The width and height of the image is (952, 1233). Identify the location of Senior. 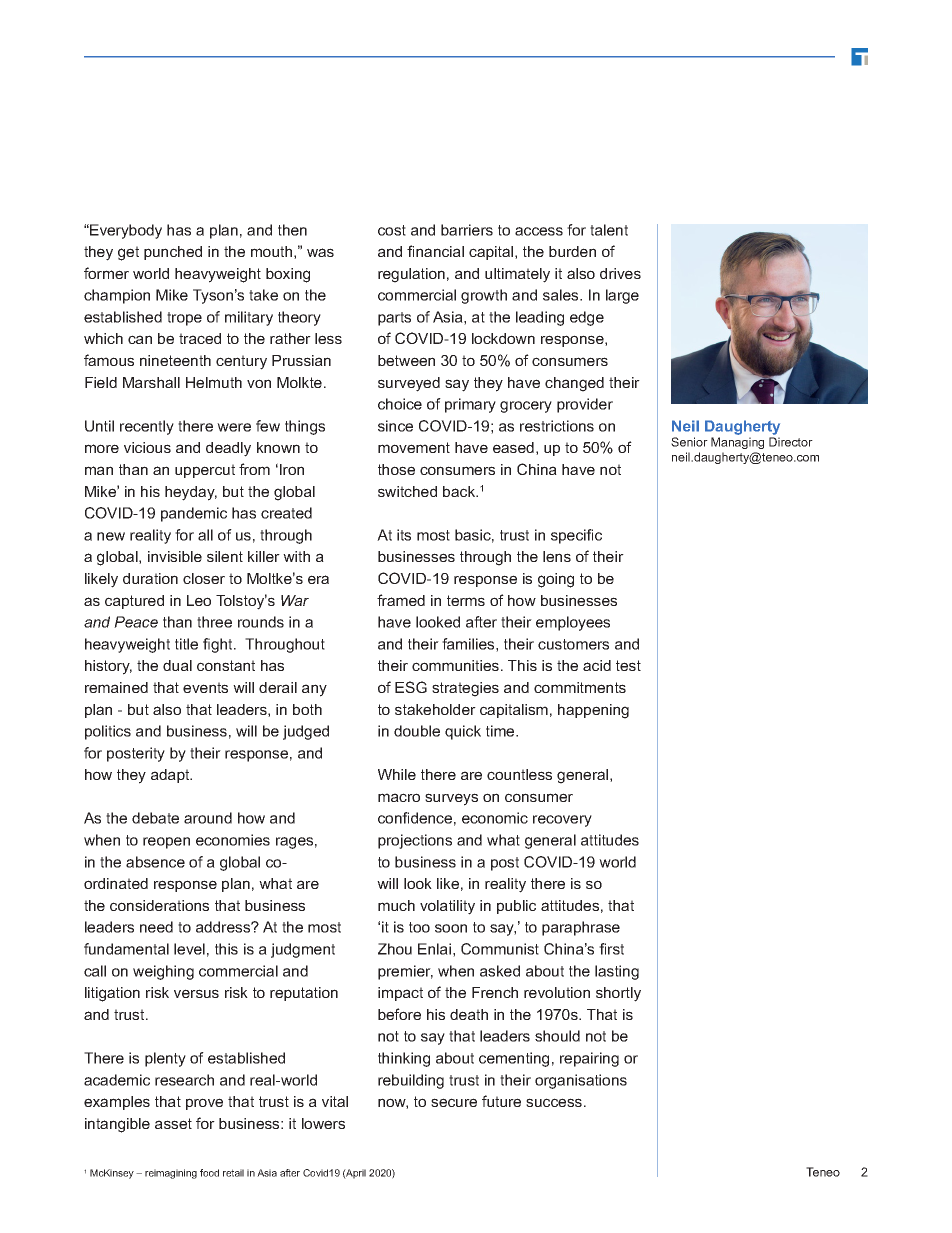
(689, 442).
